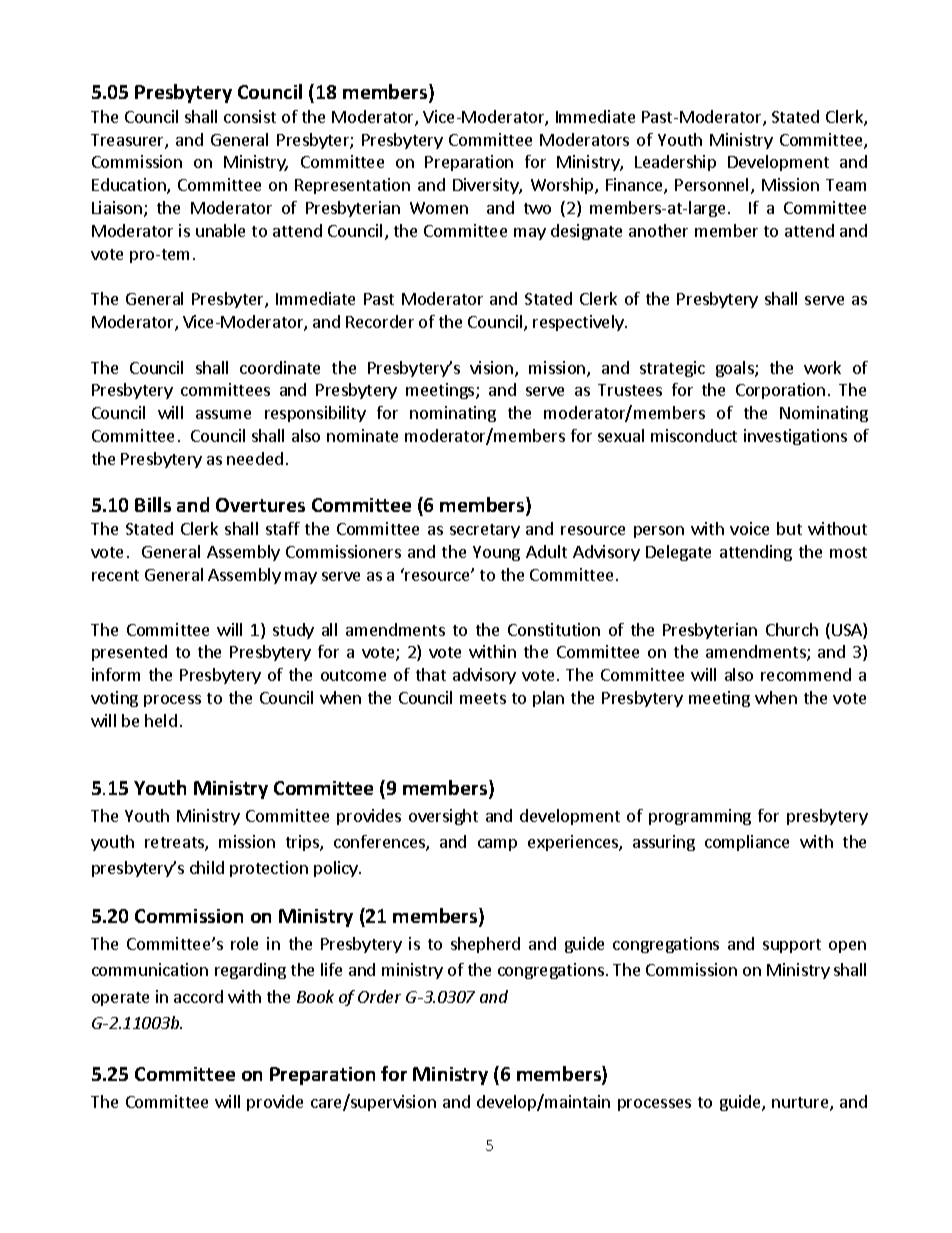 Image resolution: width=952 pixels, height=1233 pixels. What do you see at coordinates (207, 867) in the screenshot?
I see `child` at bounding box center [207, 867].
